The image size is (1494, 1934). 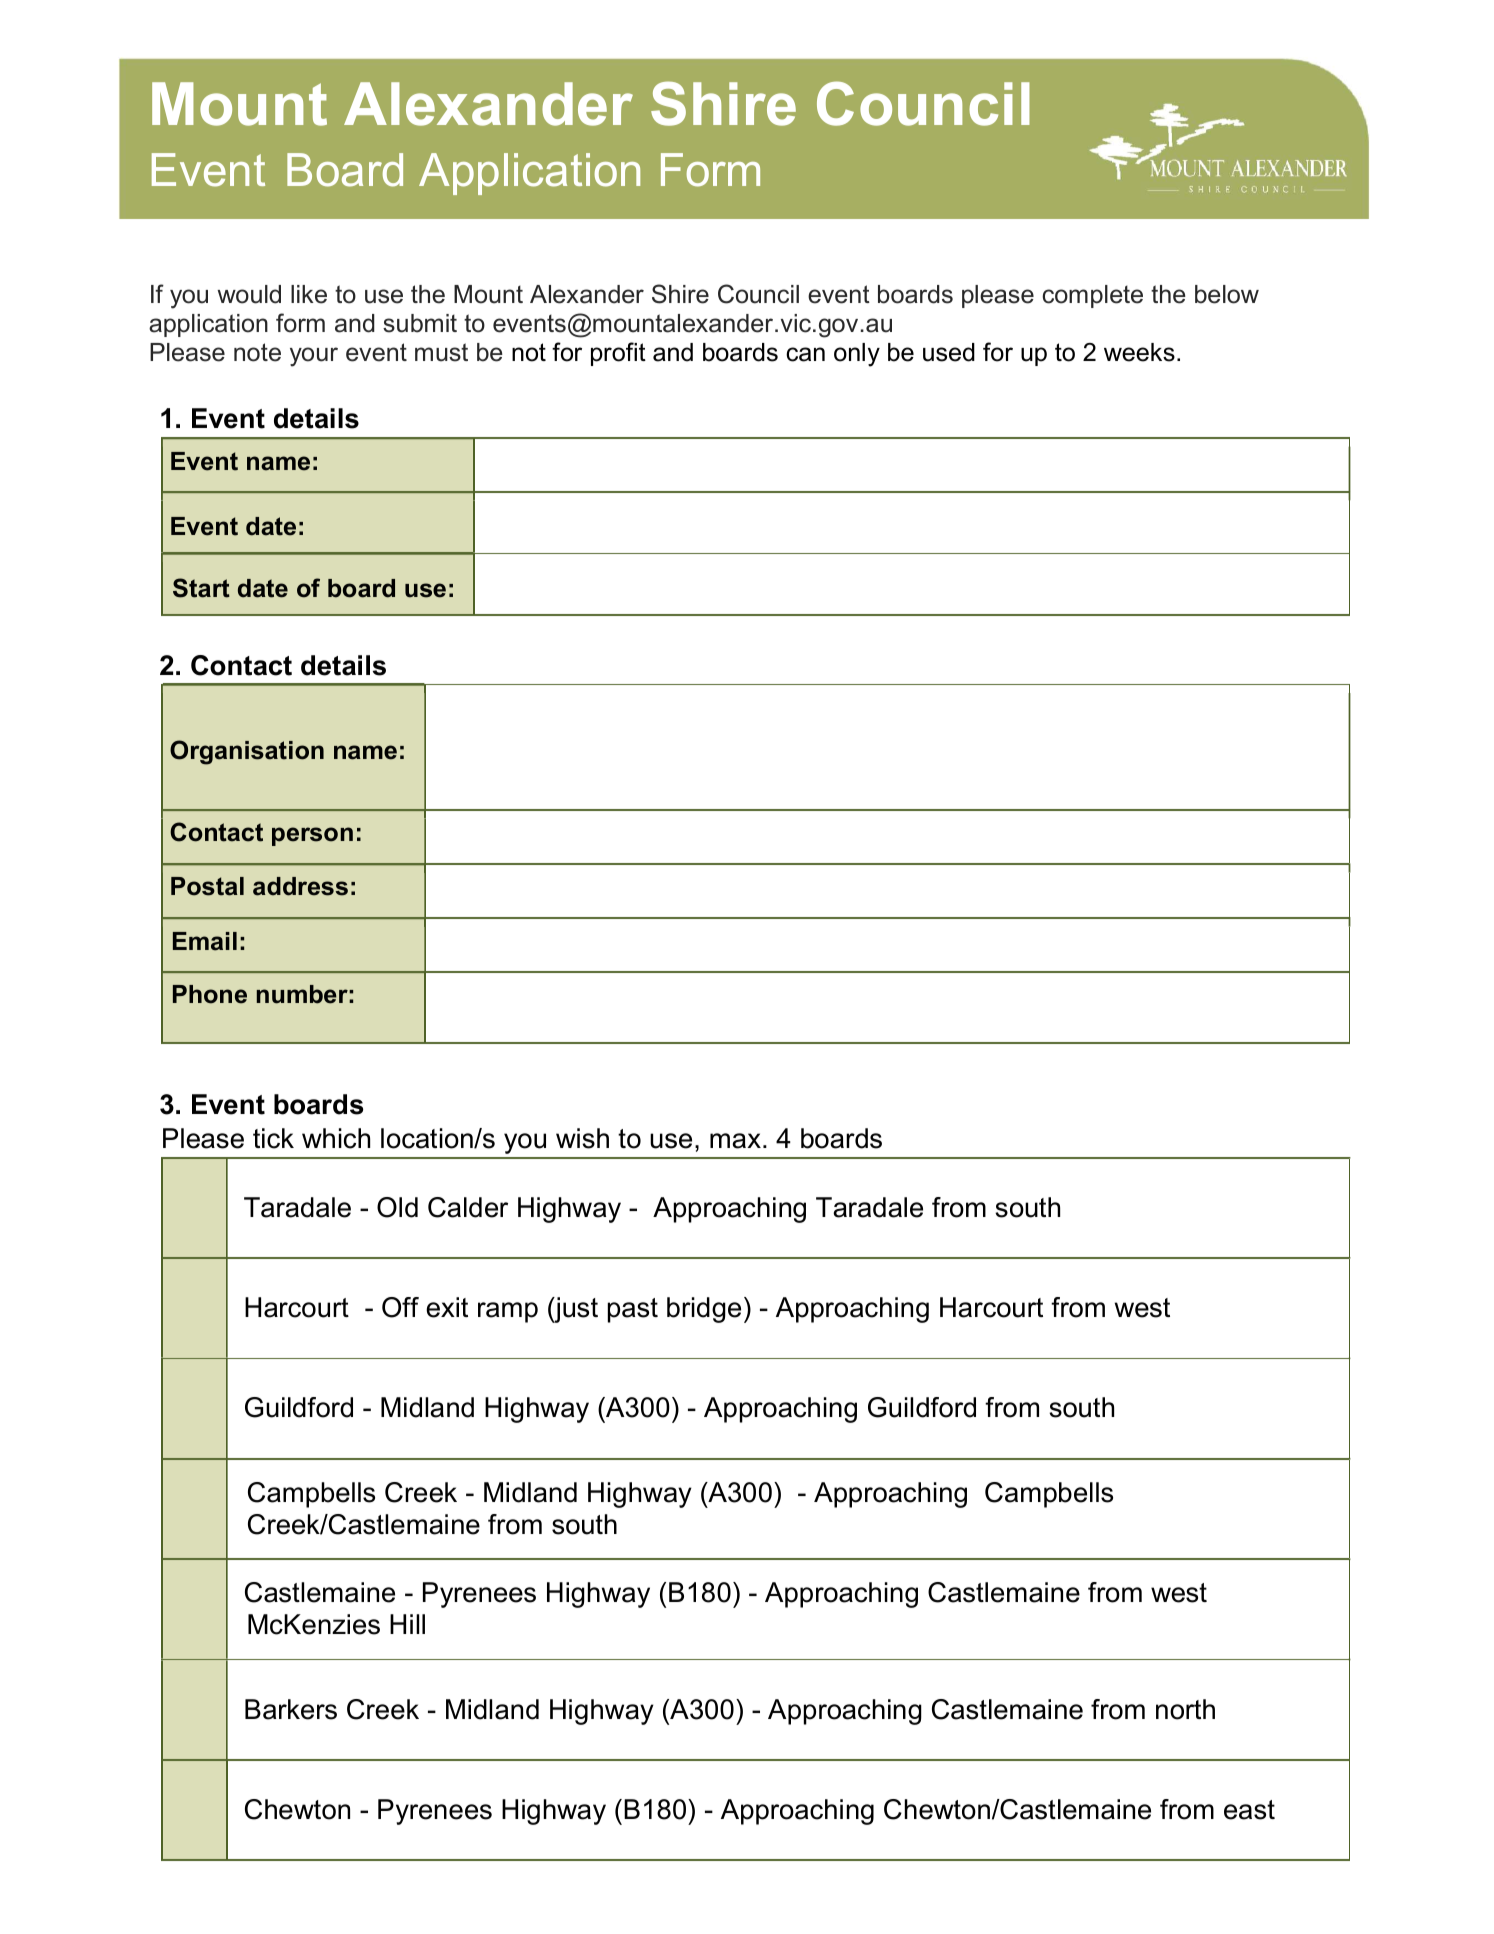 What do you see at coordinates (704, 1310) in the screenshot?
I see `bridge` at bounding box center [704, 1310].
